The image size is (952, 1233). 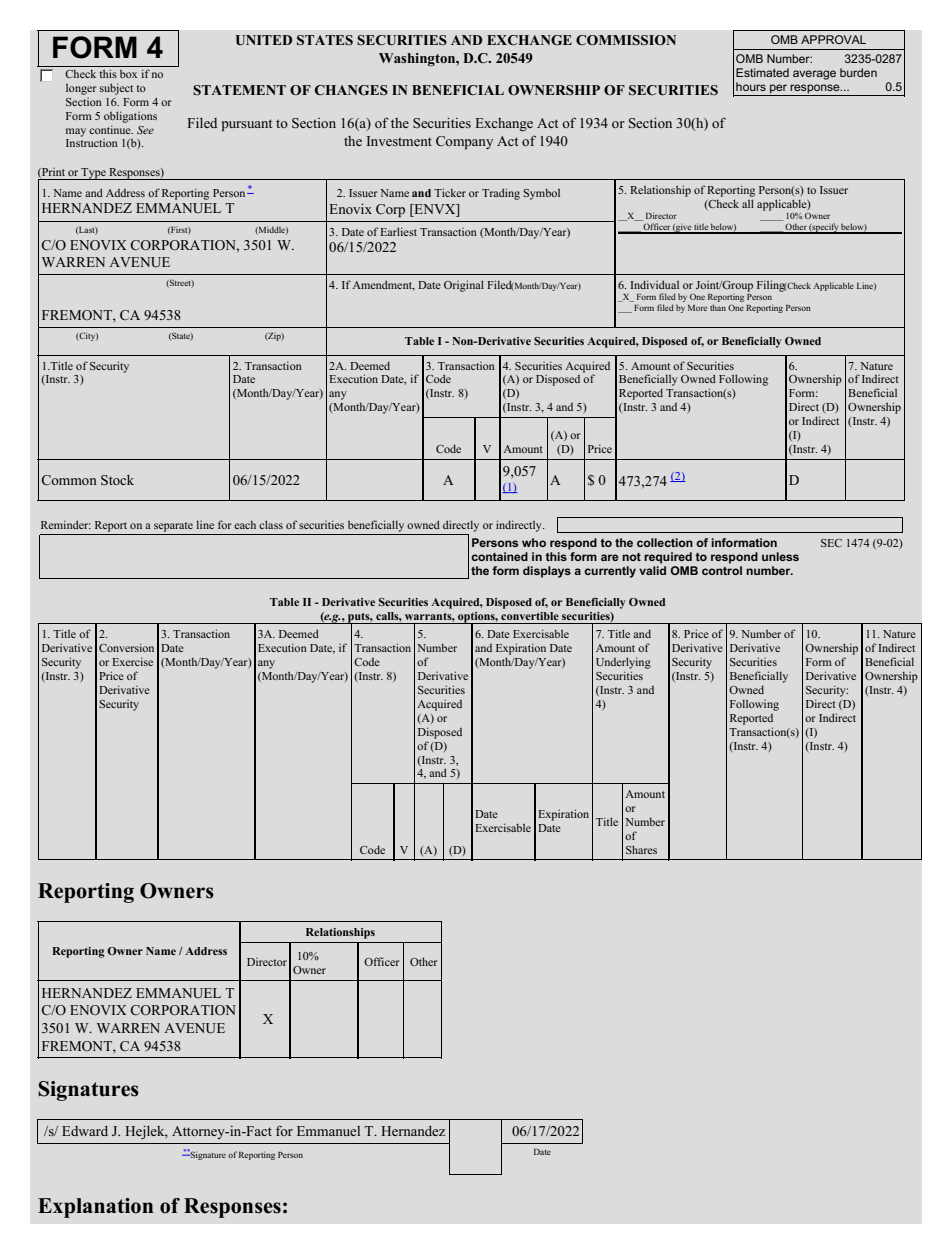 What do you see at coordinates (85, 1131) in the screenshot?
I see `Edward` at bounding box center [85, 1131].
